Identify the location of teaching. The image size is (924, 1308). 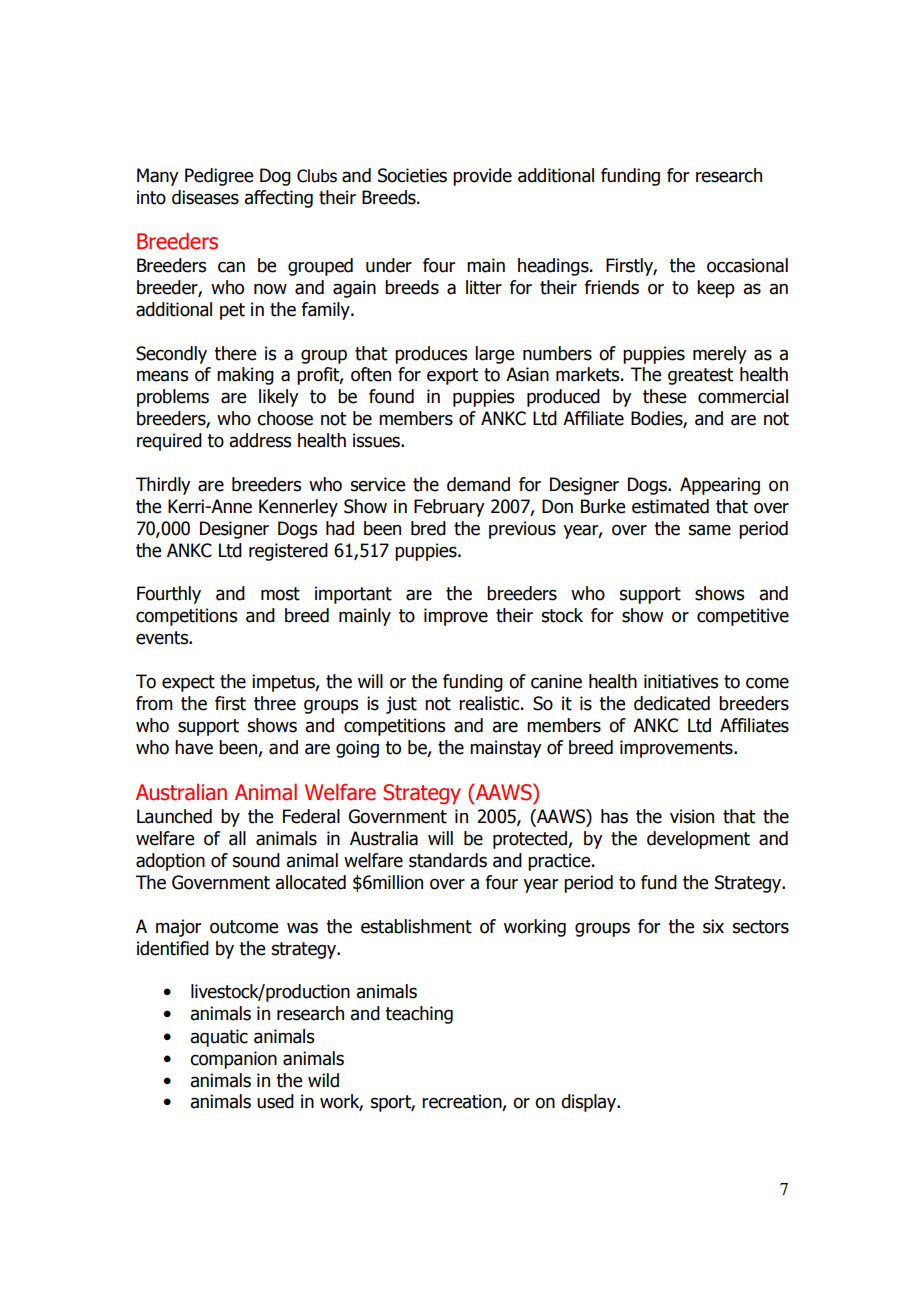
(419, 1015).
